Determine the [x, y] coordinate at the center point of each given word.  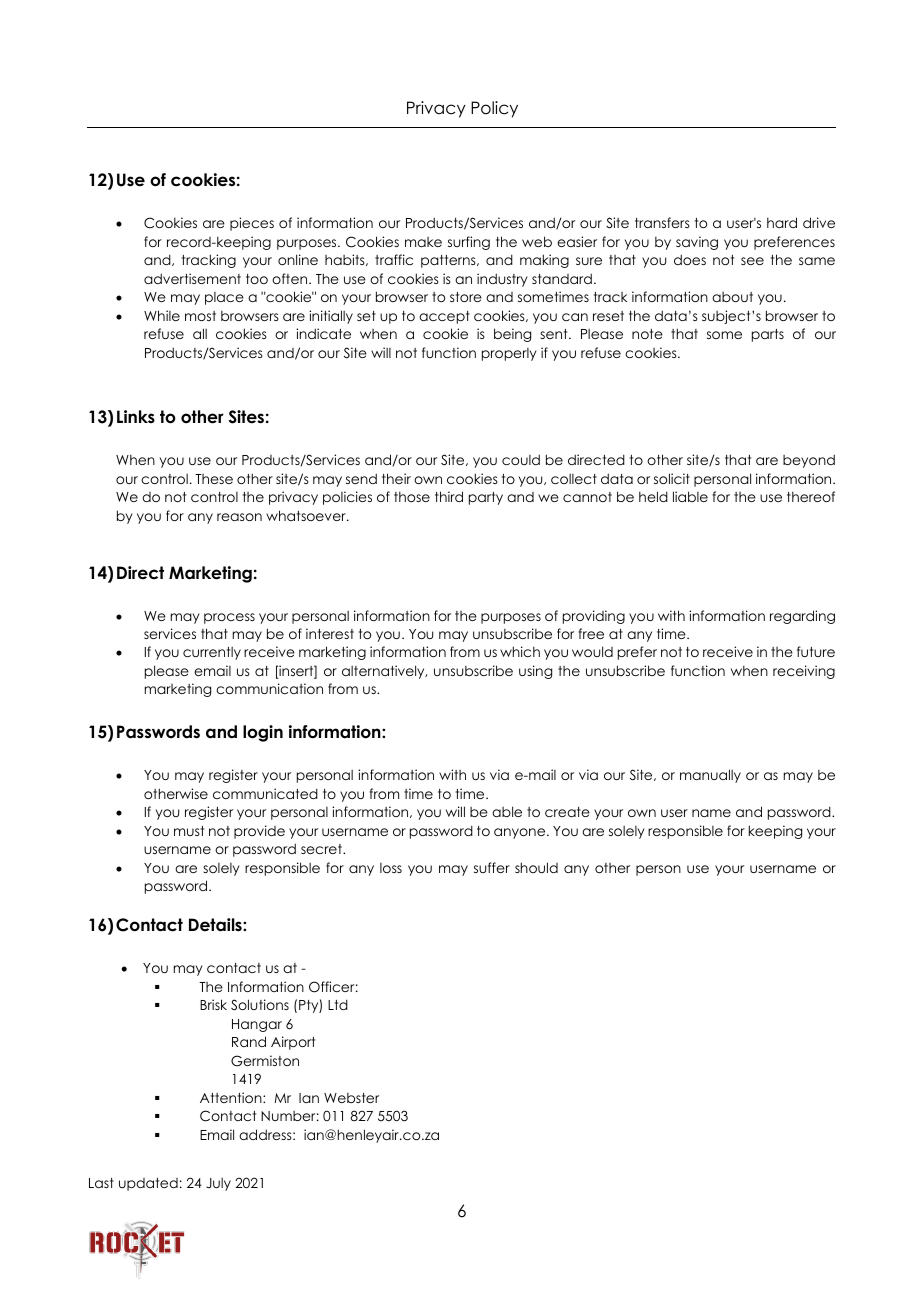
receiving [804, 672]
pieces [252, 224]
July [218, 1184]
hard [782, 222]
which [520, 651]
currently [212, 653]
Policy [494, 109]
